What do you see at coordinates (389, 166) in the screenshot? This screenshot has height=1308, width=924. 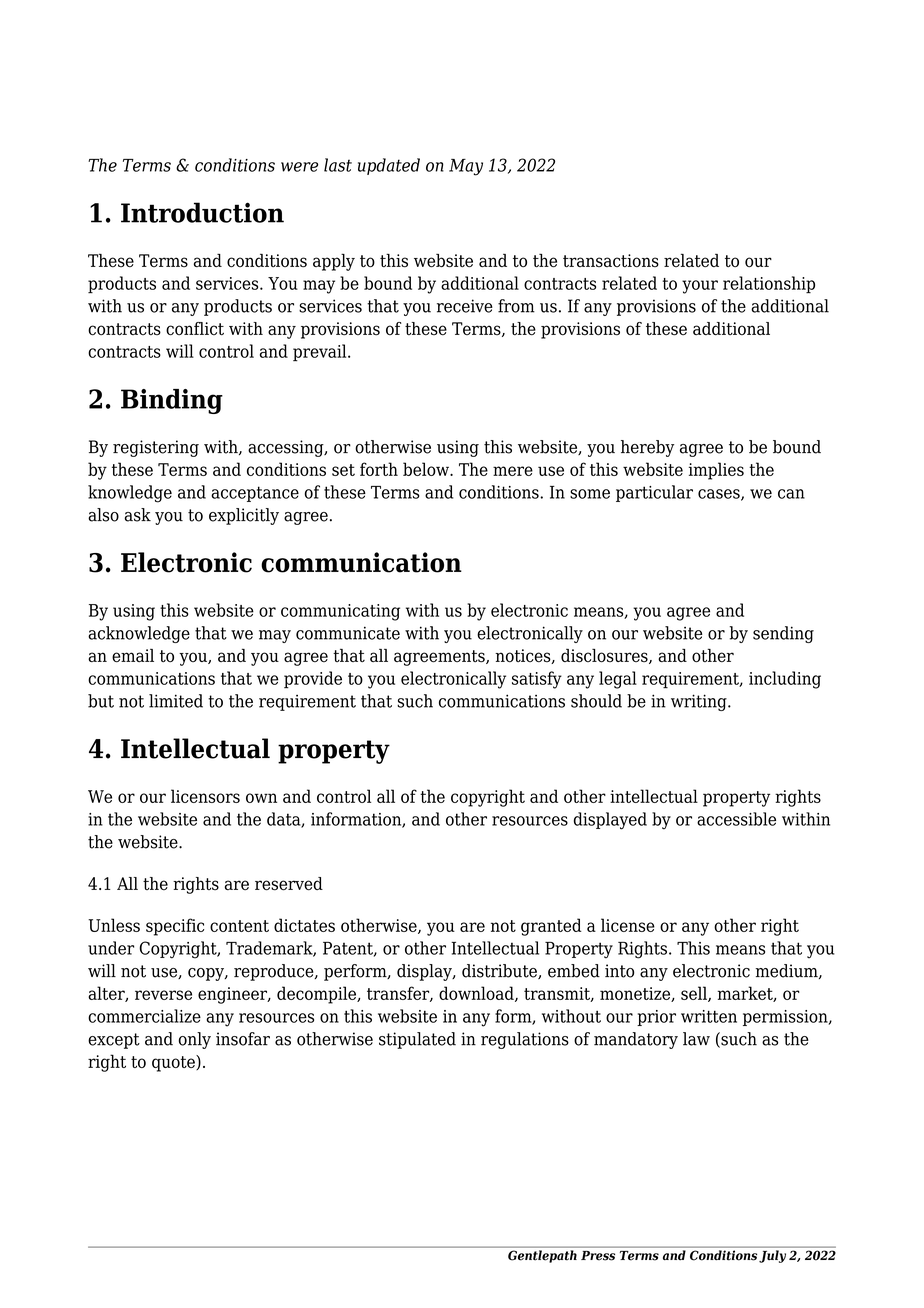 I see `updated` at bounding box center [389, 166].
